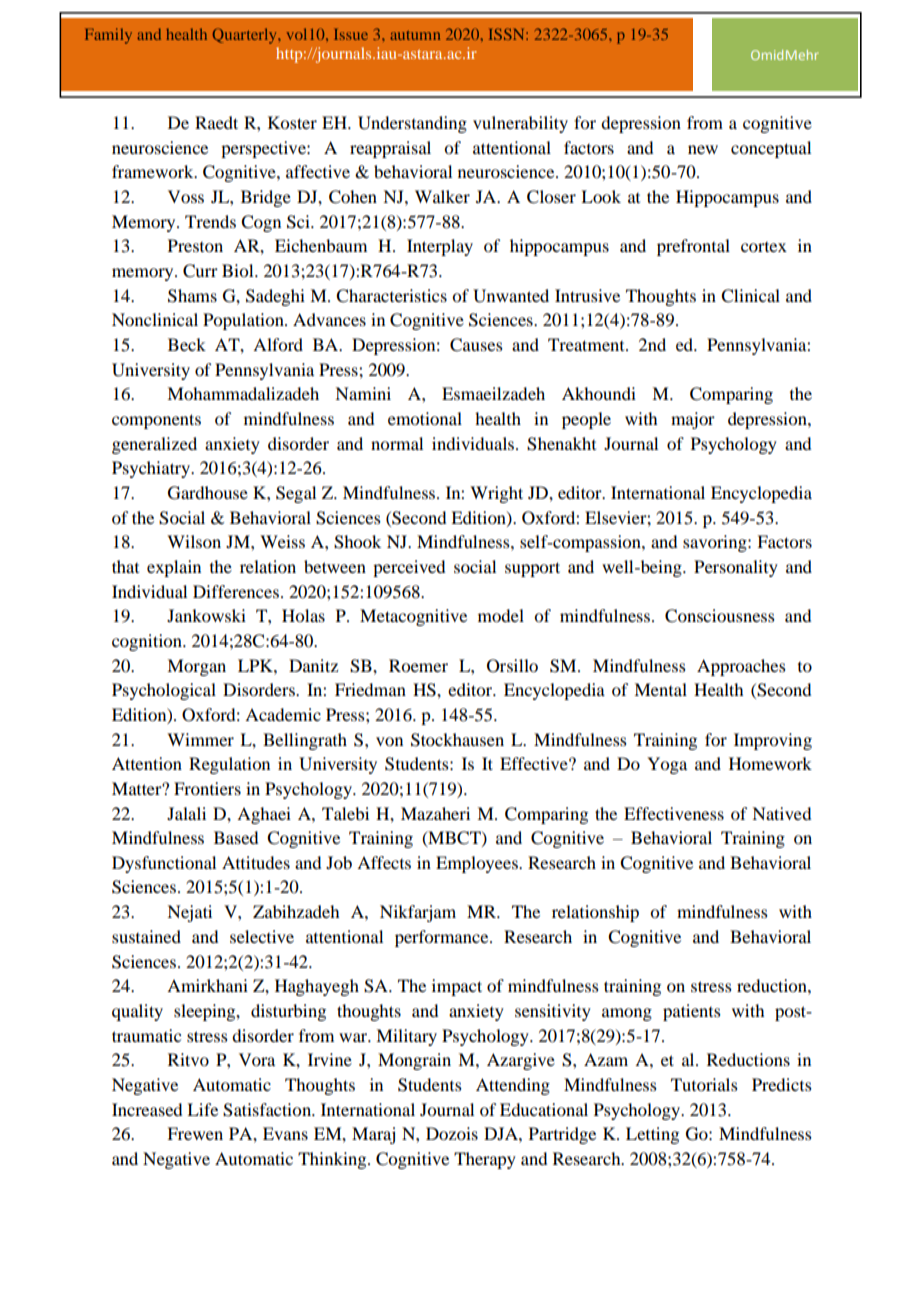 The image size is (924, 1308). I want to click on Life, so click(202, 1109).
